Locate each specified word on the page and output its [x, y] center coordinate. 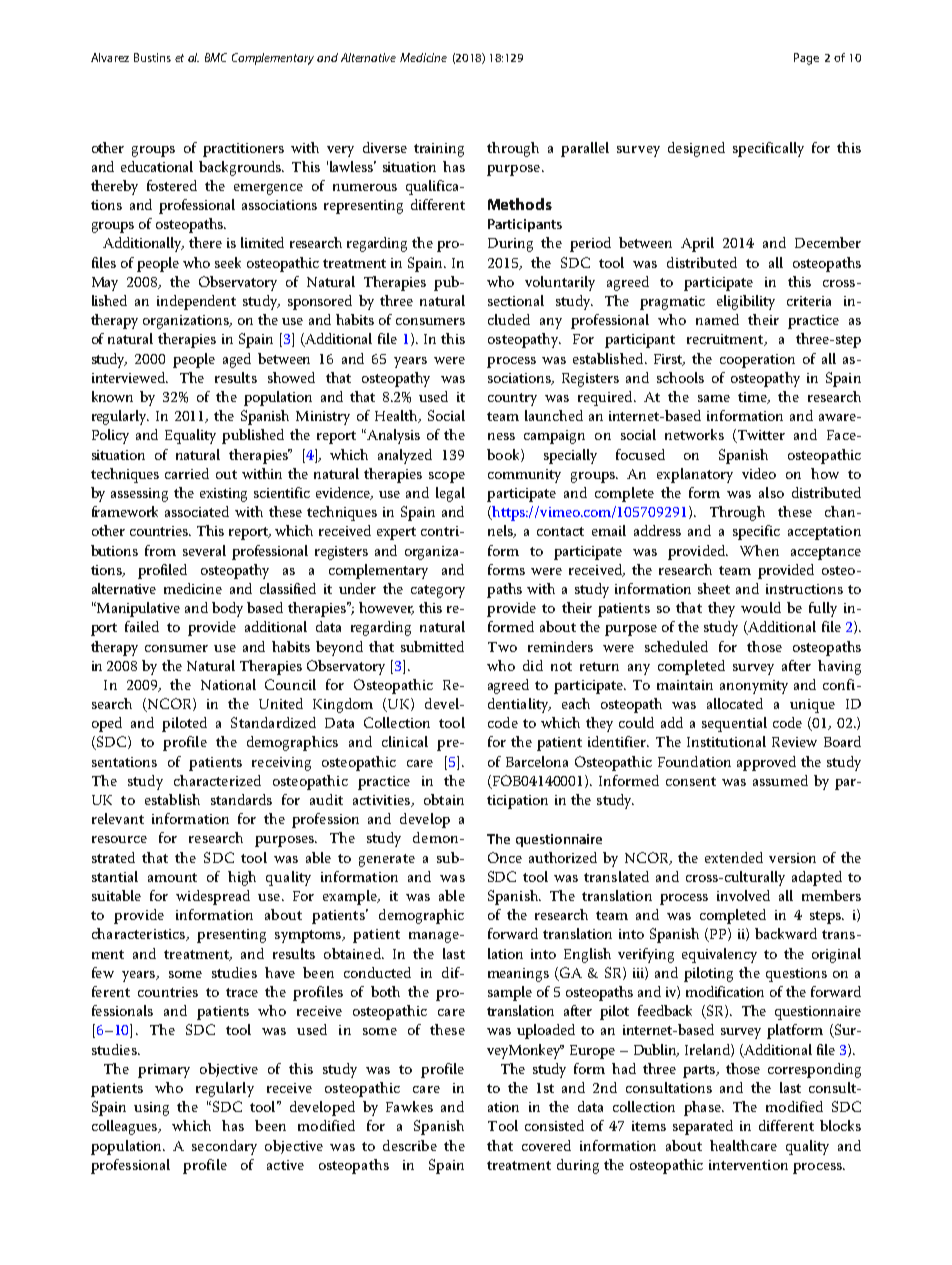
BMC [216, 57]
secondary [224, 1147]
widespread [213, 897]
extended [734, 857]
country [512, 399]
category [438, 591]
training [439, 150]
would [761, 607]
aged [237, 360]
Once [505, 857]
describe [410, 1145]
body [227, 609]
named [717, 319]
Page [806, 59]
